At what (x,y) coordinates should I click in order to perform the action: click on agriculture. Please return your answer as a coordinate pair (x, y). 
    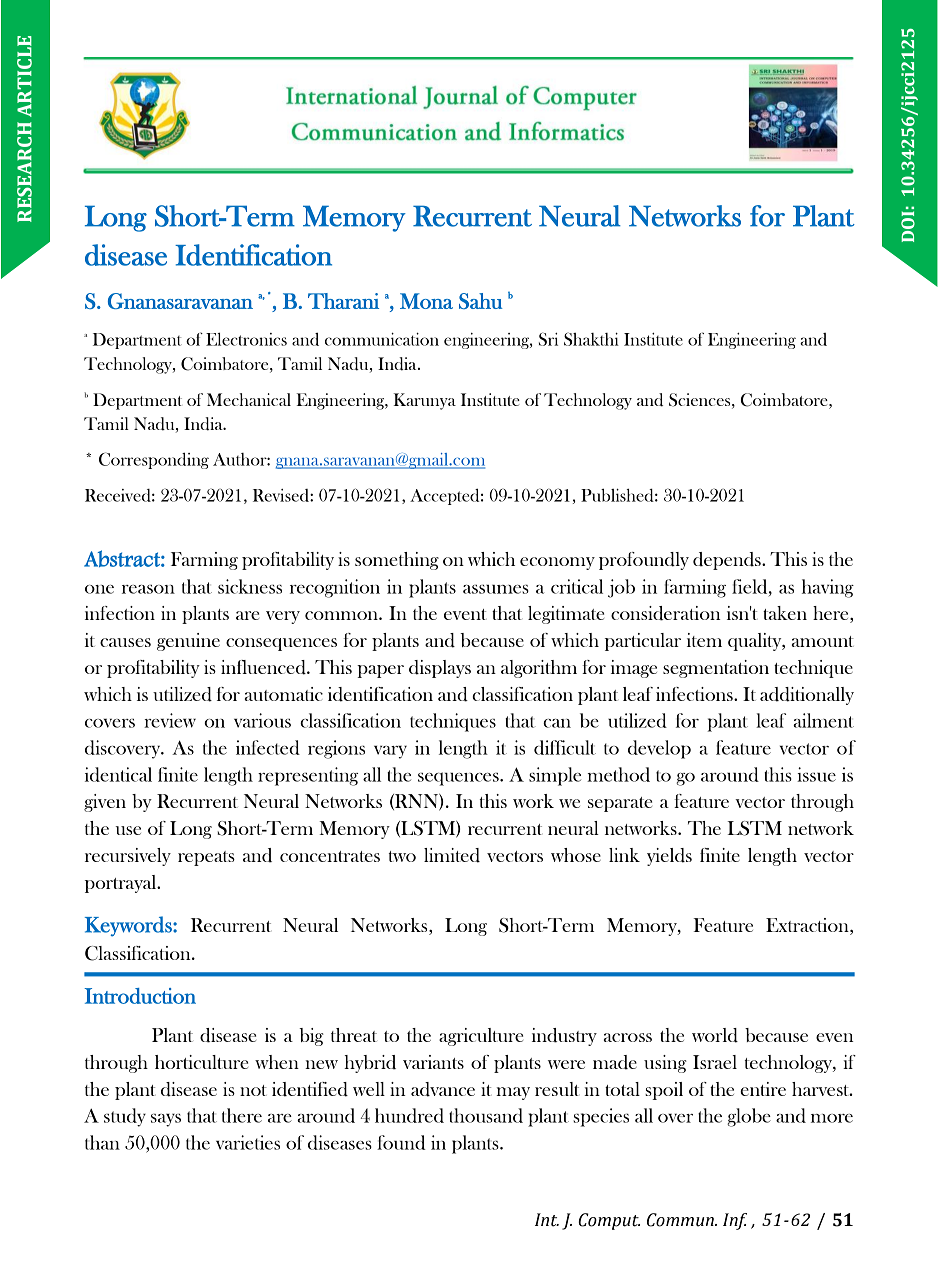
    Looking at the image, I should click on (481, 1037).
